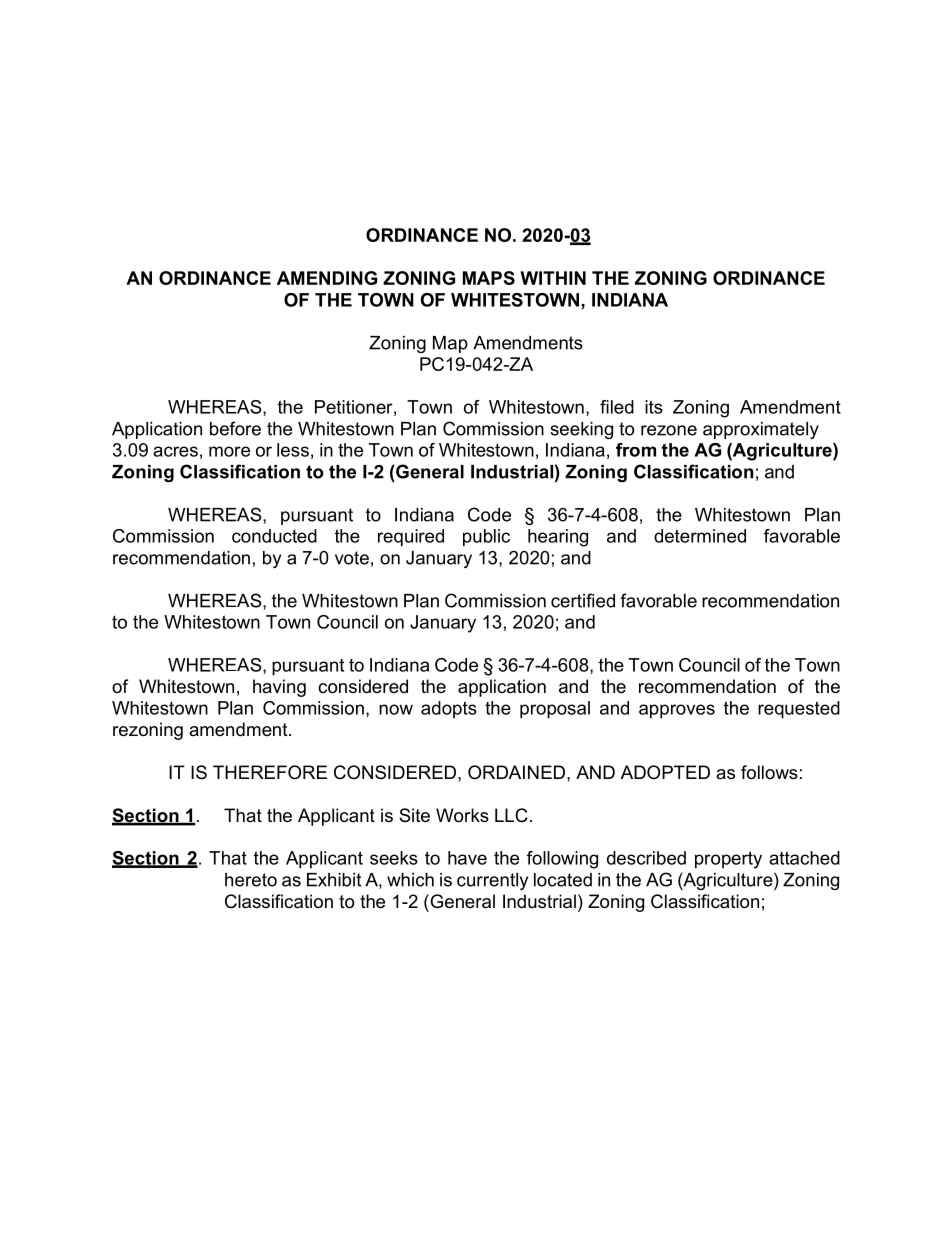  What do you see at coordinates (489, 278) in the screenshot?
I see `MAPS` at bounding box center [489, 278].
